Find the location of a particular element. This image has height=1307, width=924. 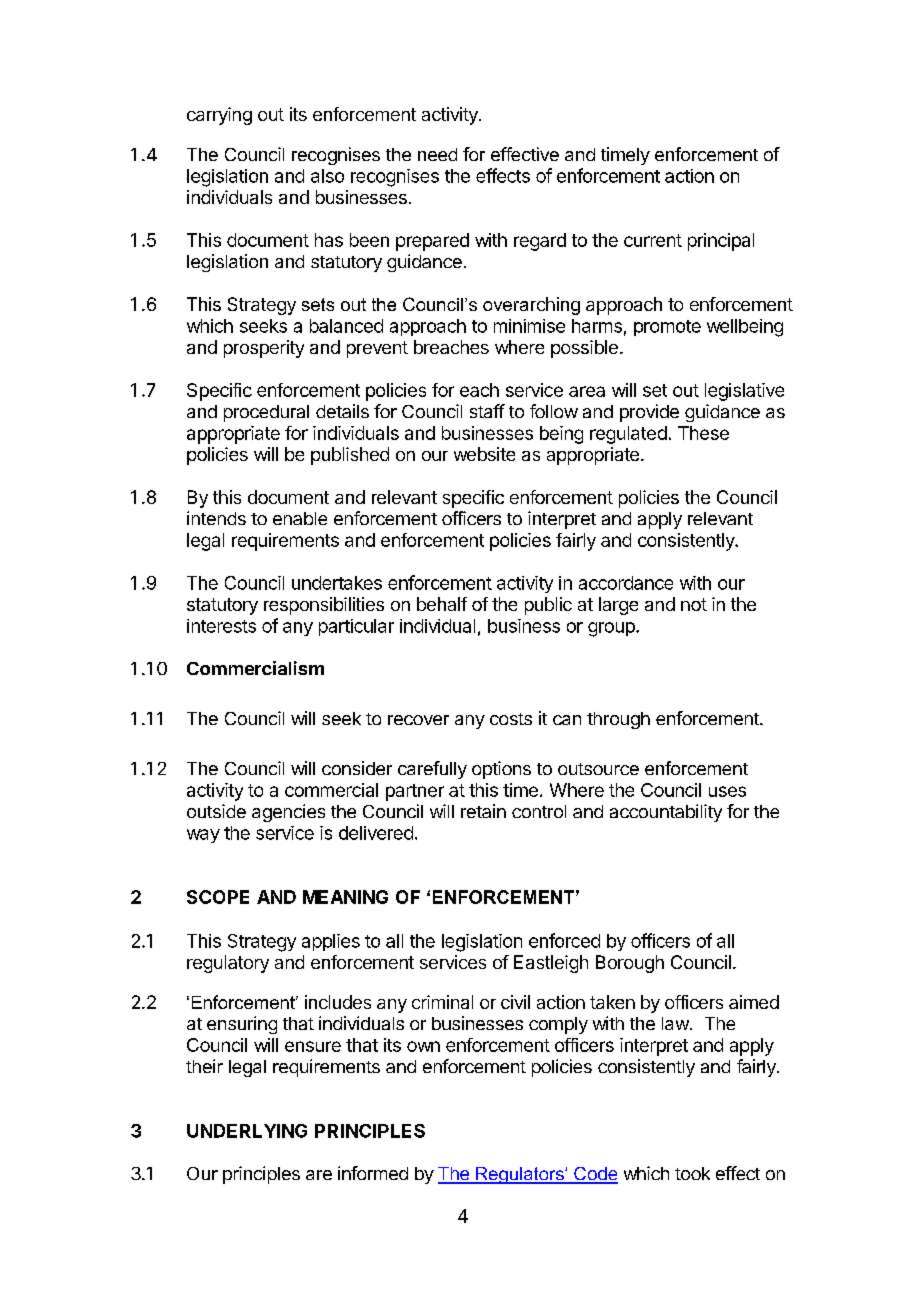

took is located at coordinates (692, 1173).
